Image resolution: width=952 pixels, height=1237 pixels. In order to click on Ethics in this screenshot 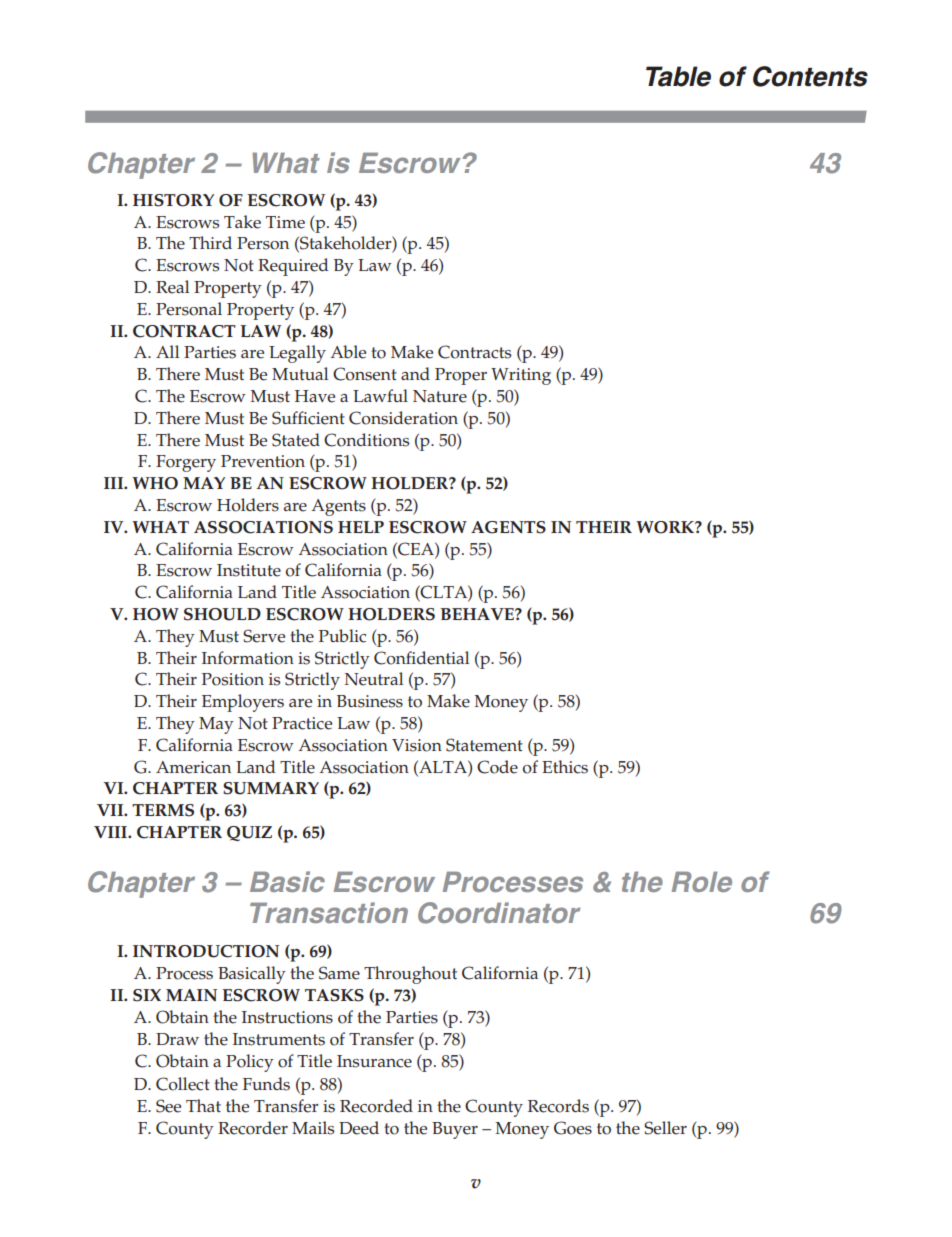, I will do `click(565, 767)`.
